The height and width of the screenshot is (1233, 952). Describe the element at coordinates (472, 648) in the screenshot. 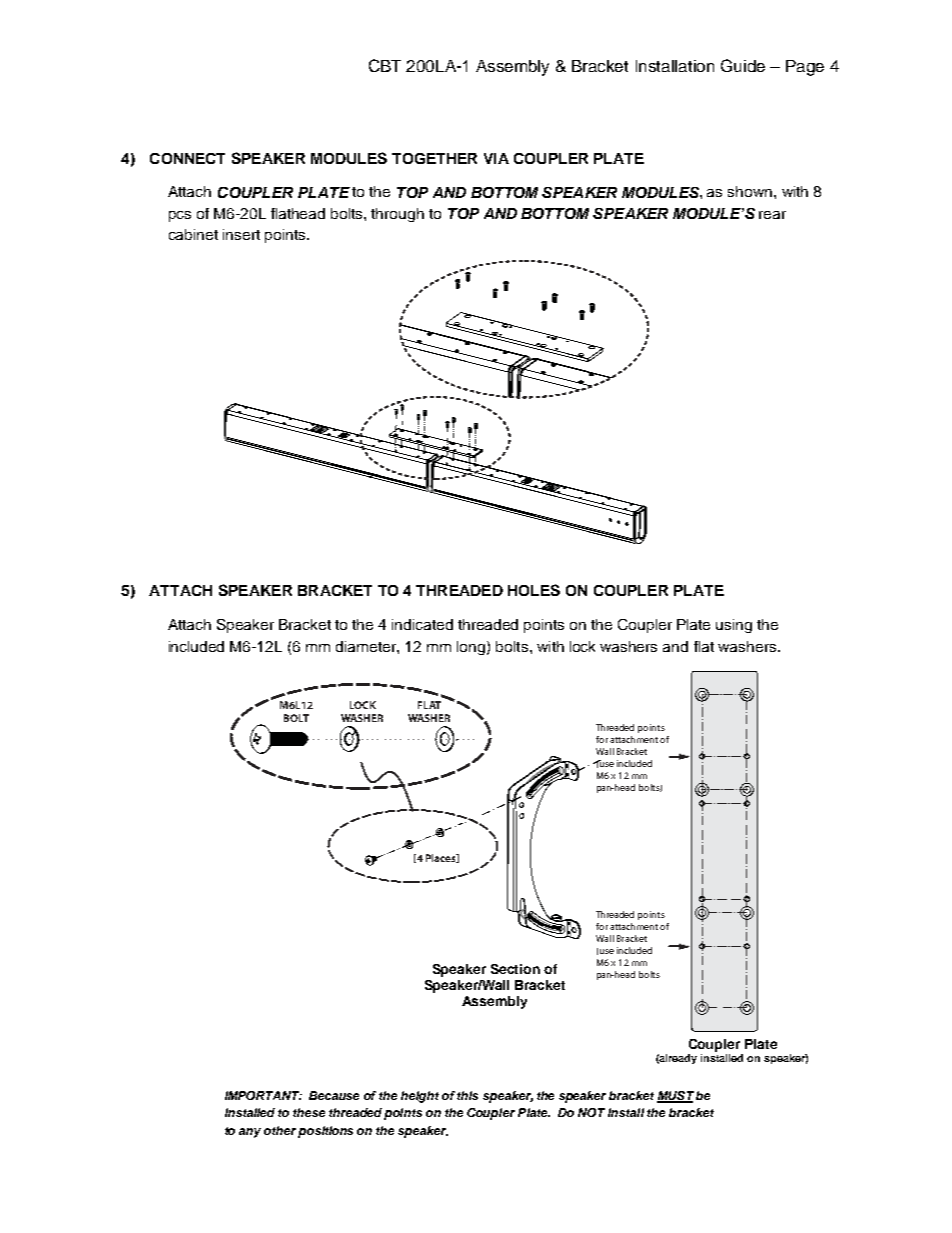

I see `long` at that location.
